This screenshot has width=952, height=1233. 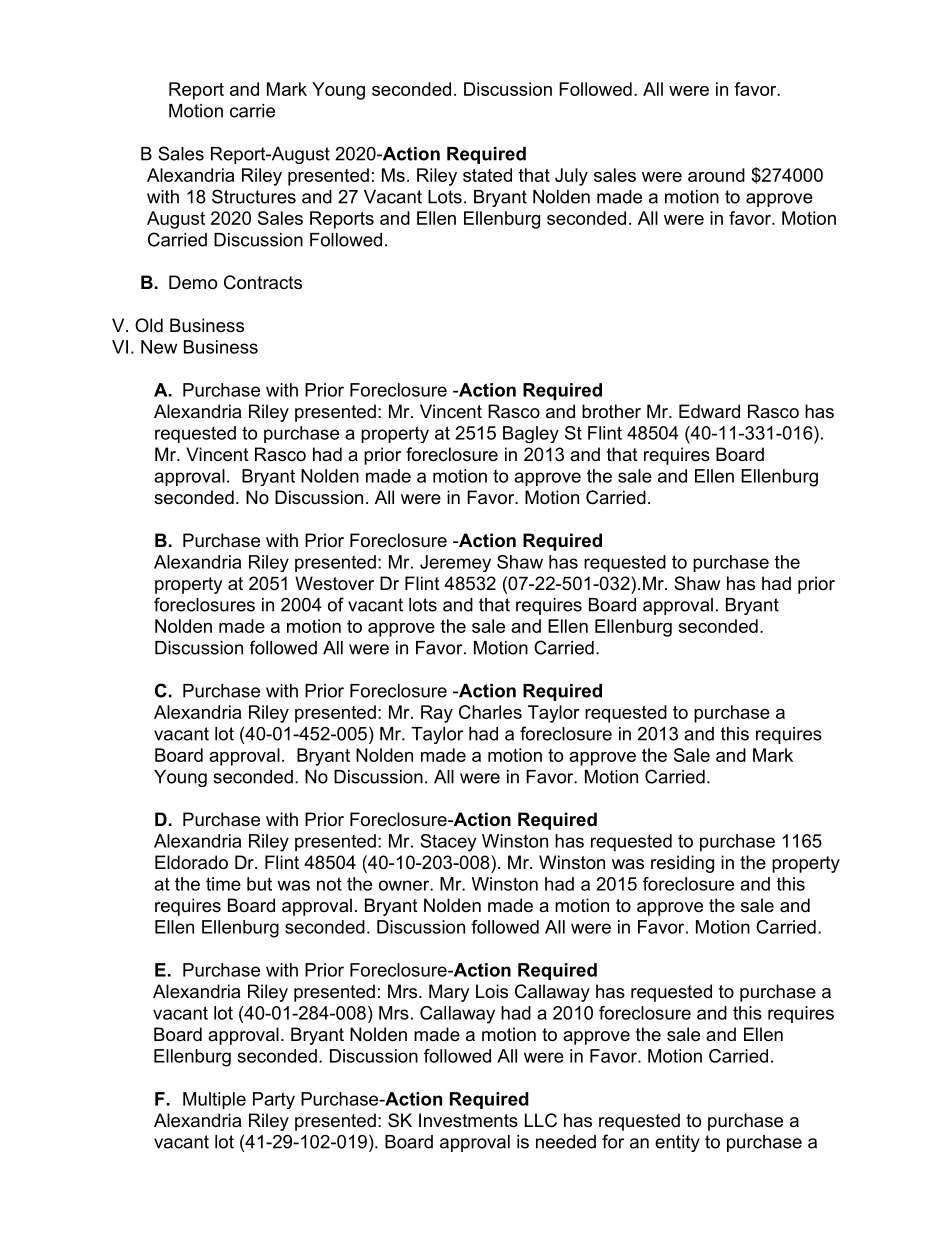 What do you see at coordinates (611, 411) in the screenshot?
I see `brother` at bounding box center [611, 411].
